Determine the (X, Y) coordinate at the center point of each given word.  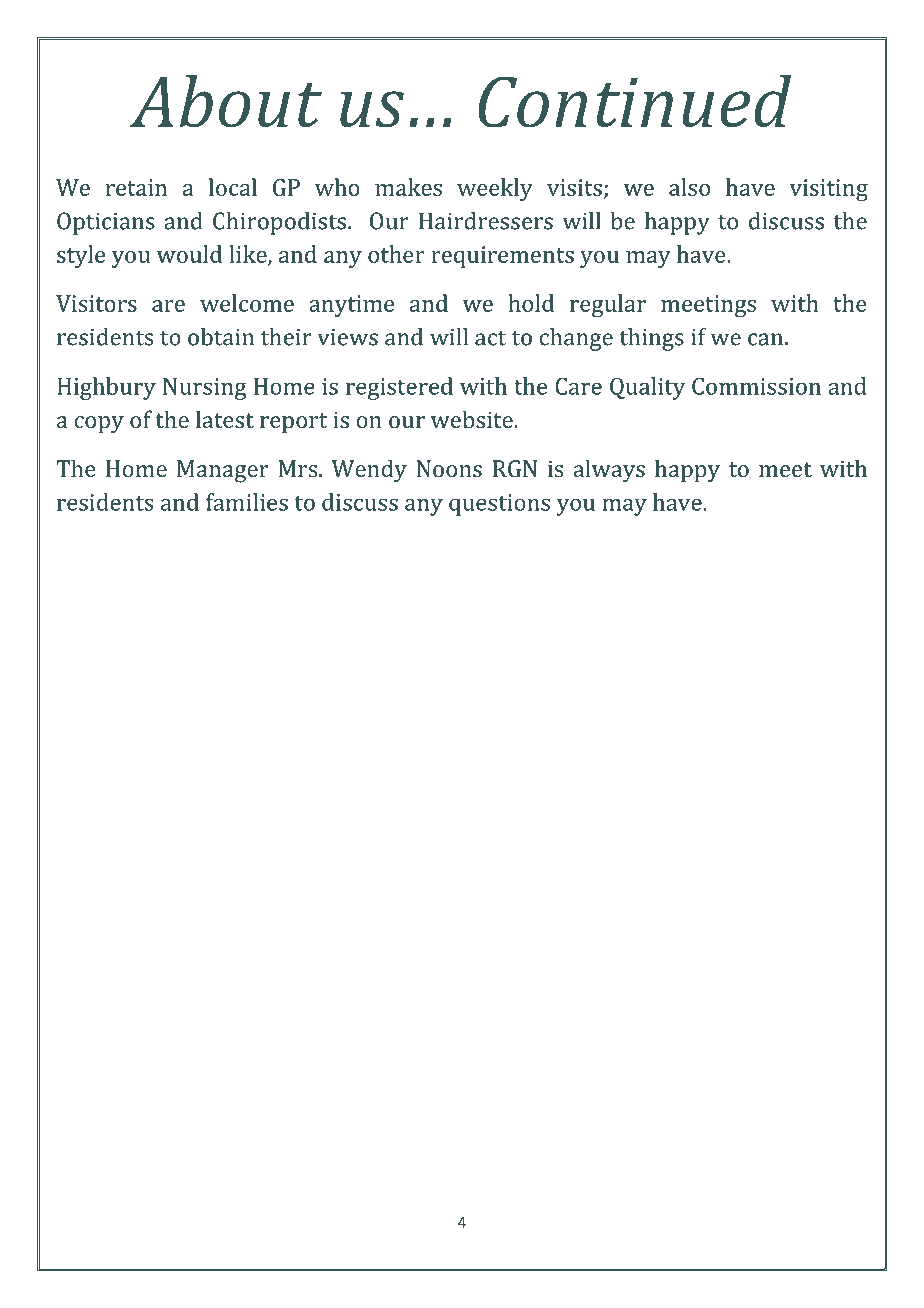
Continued (634, 101)
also (689, 187)
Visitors (96, 303)
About (226, 101)
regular (608, 305)
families (247, 502)
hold (531, 303)
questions (499, 505)
